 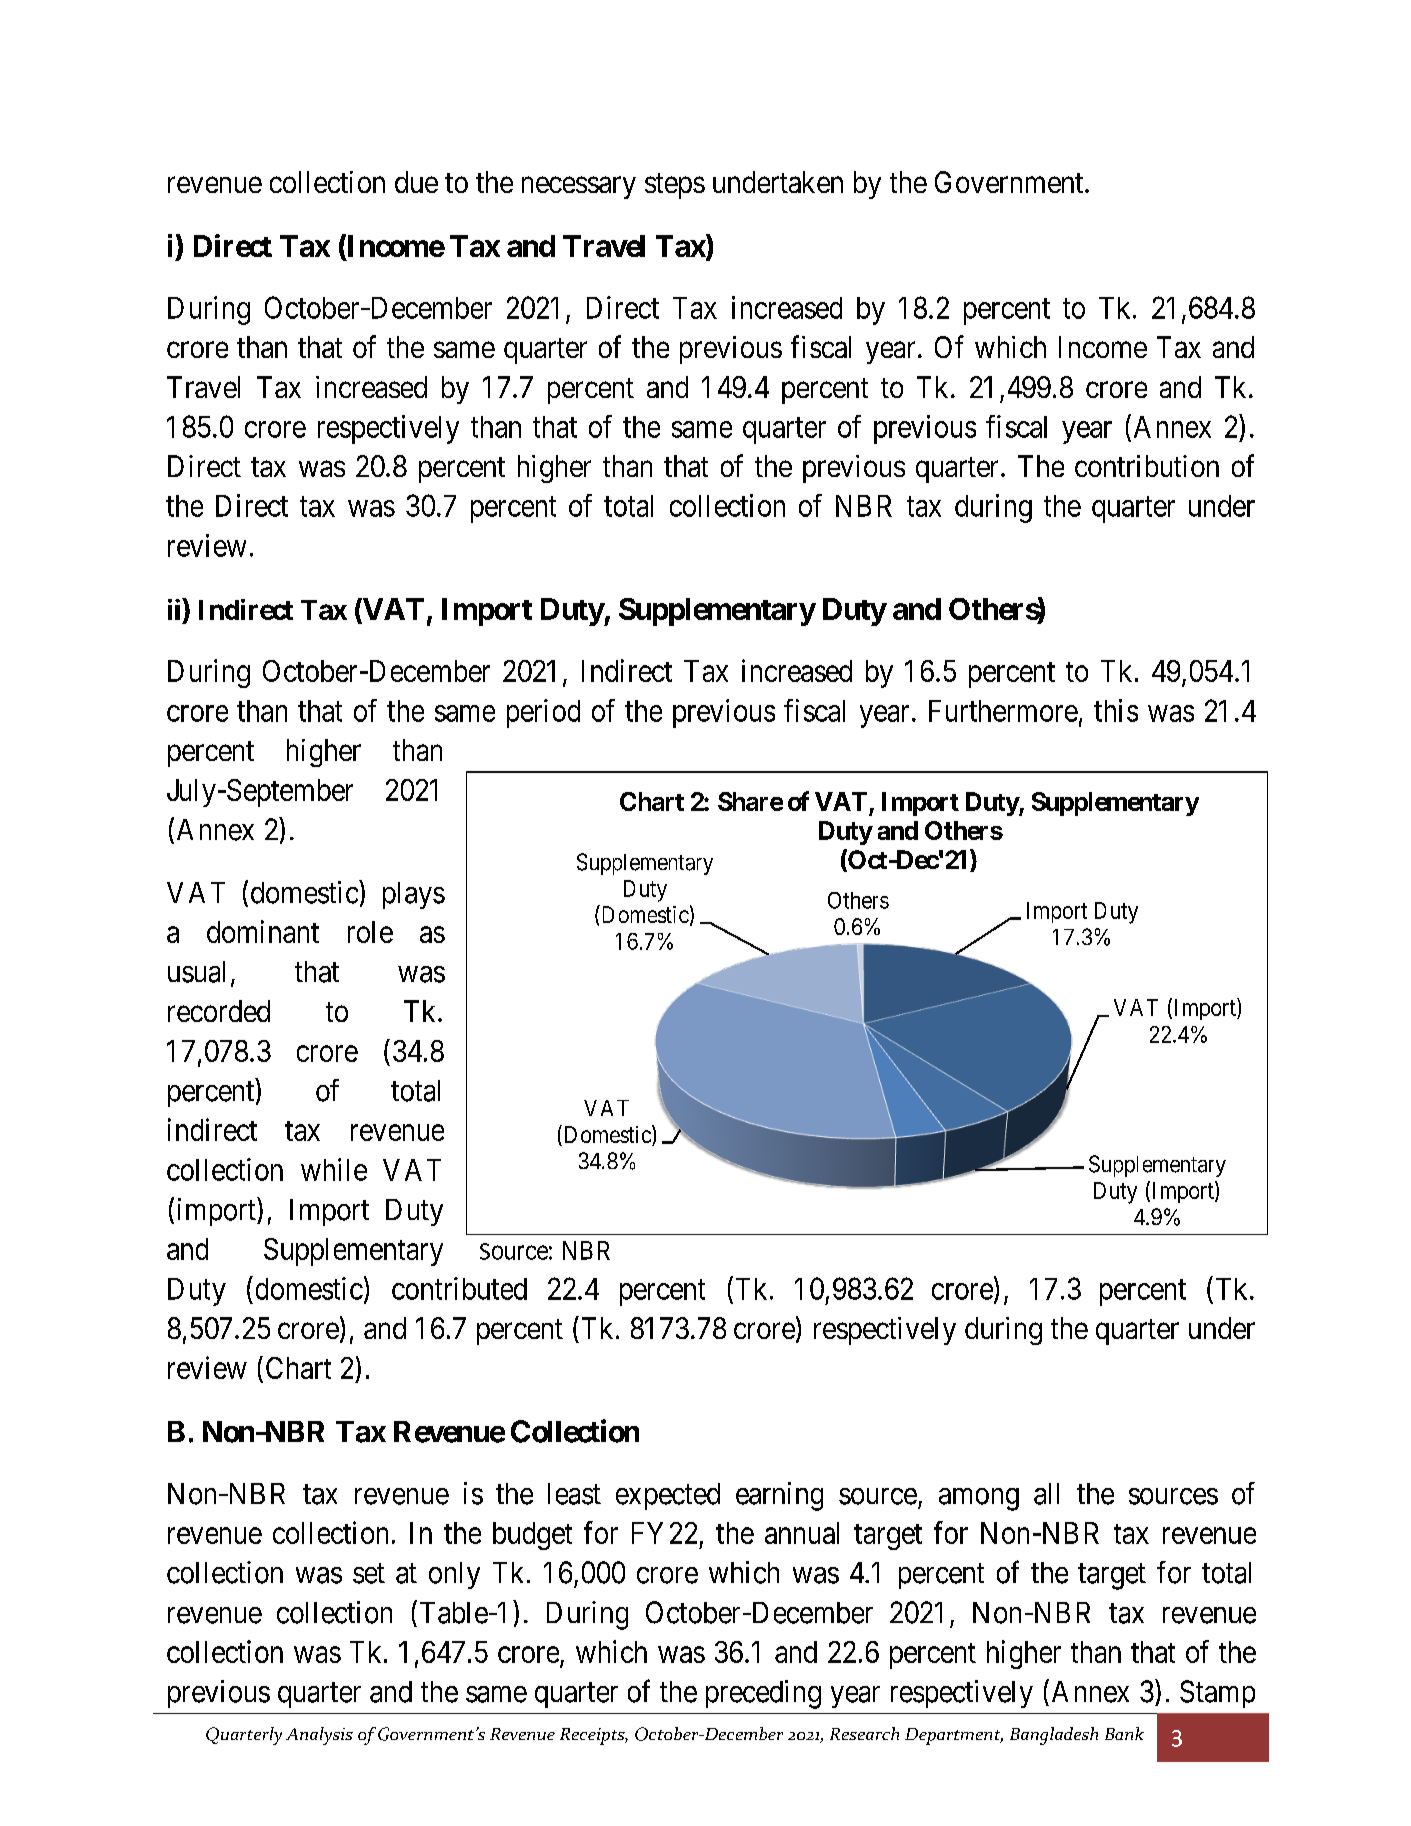 I want to click on Bank, so click(x=1124, y=1733).
